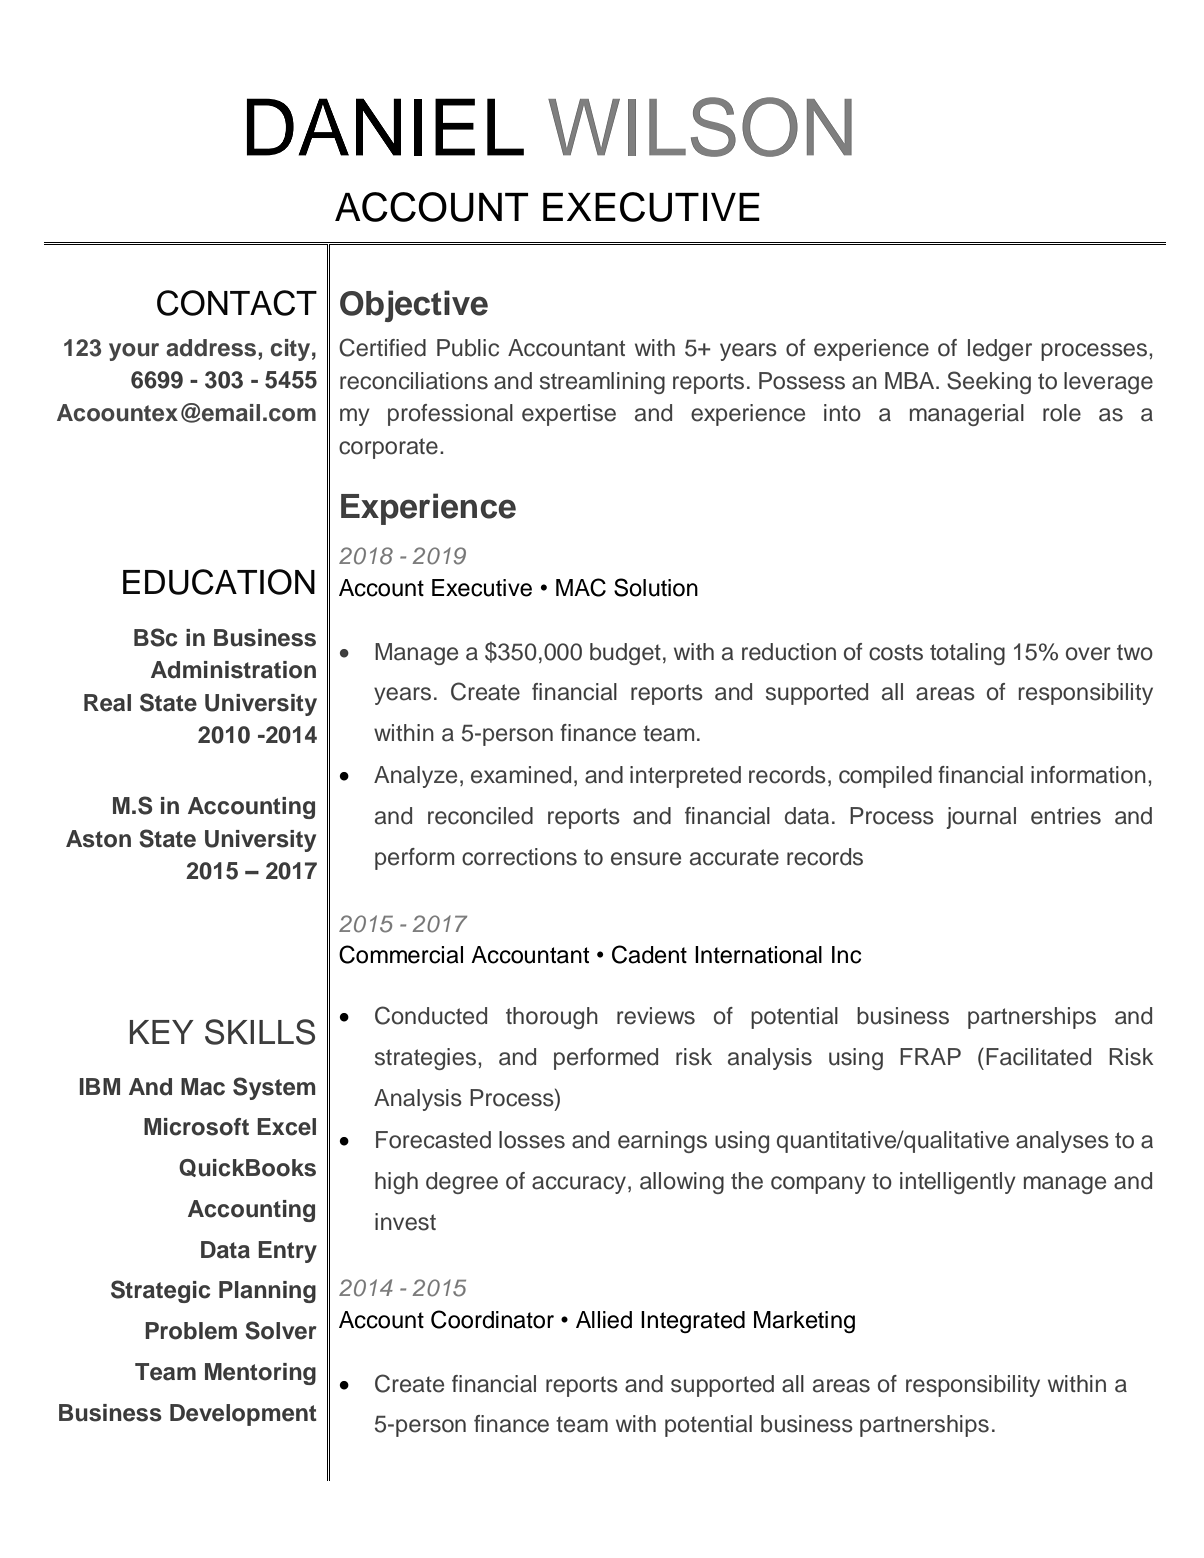  Describe the element at coordinates (649, 954) in the screenshot. I see `Cadent` at that location.
